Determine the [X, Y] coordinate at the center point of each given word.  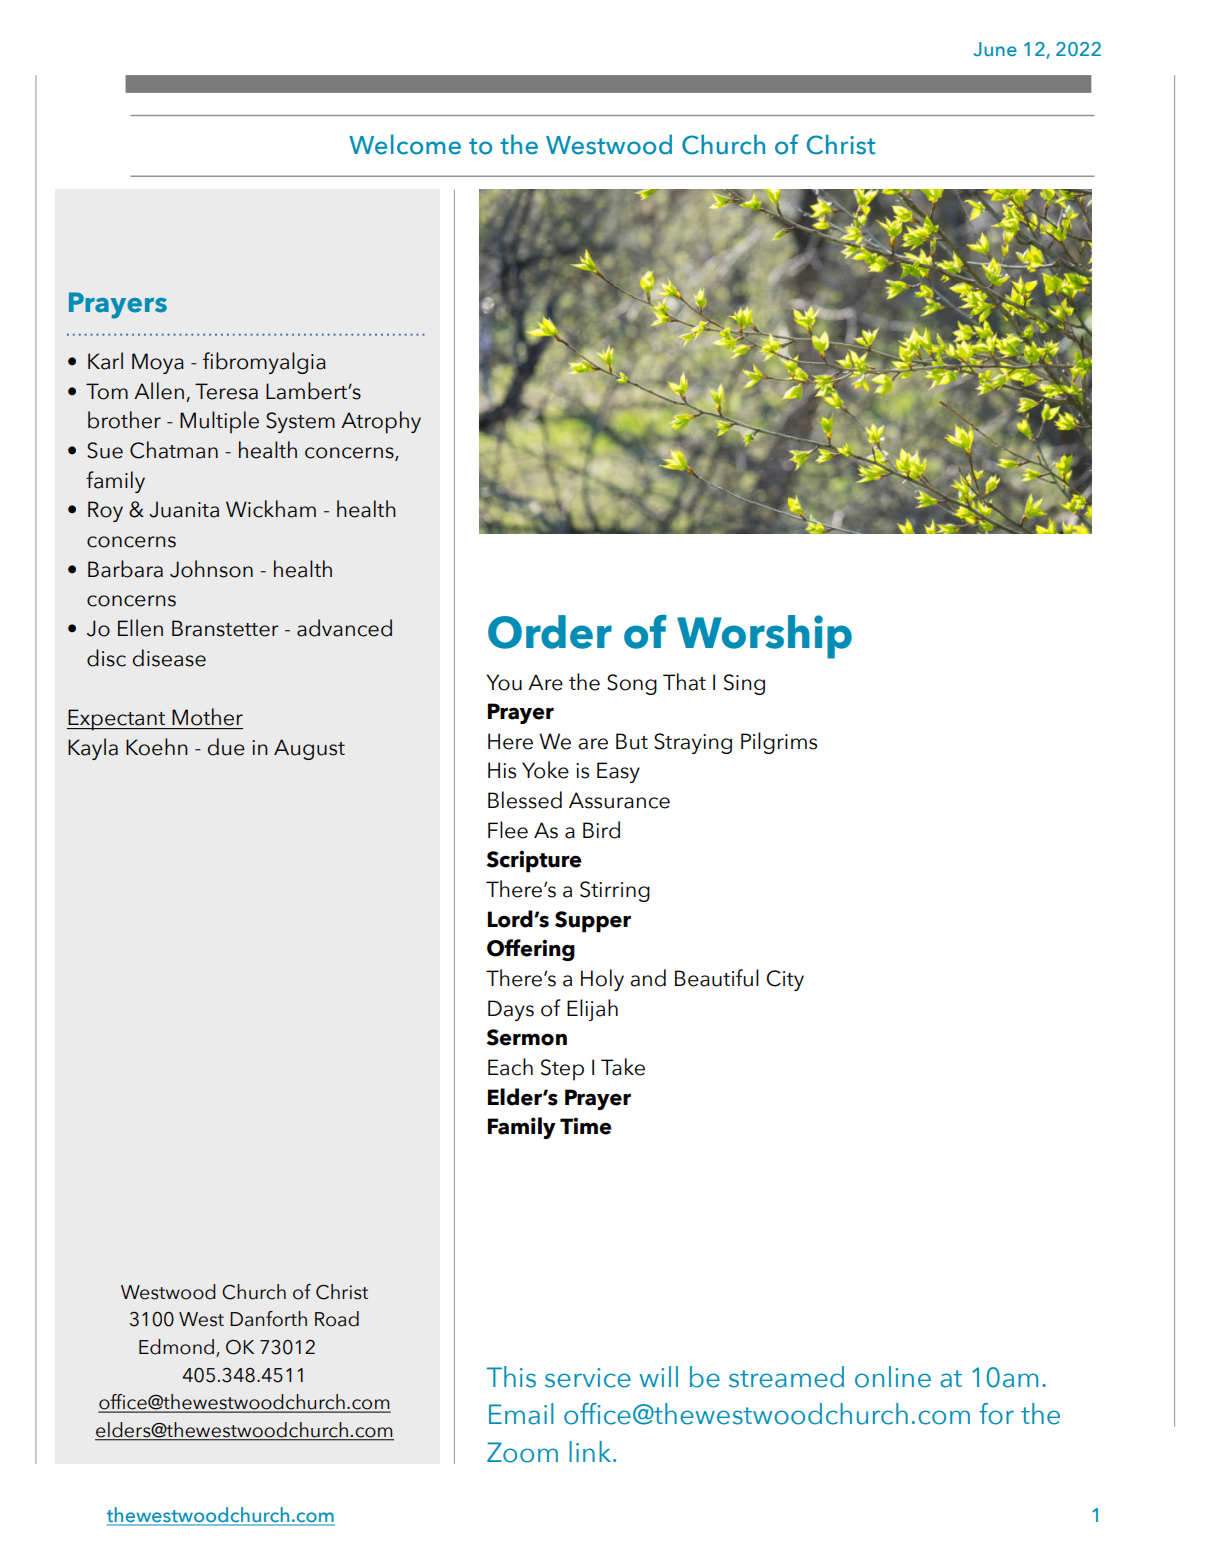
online [893, 1377]
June [995, 49]
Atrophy [381, 422]
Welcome [405, 144]
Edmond [176, 1347]
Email [521, 1414]
